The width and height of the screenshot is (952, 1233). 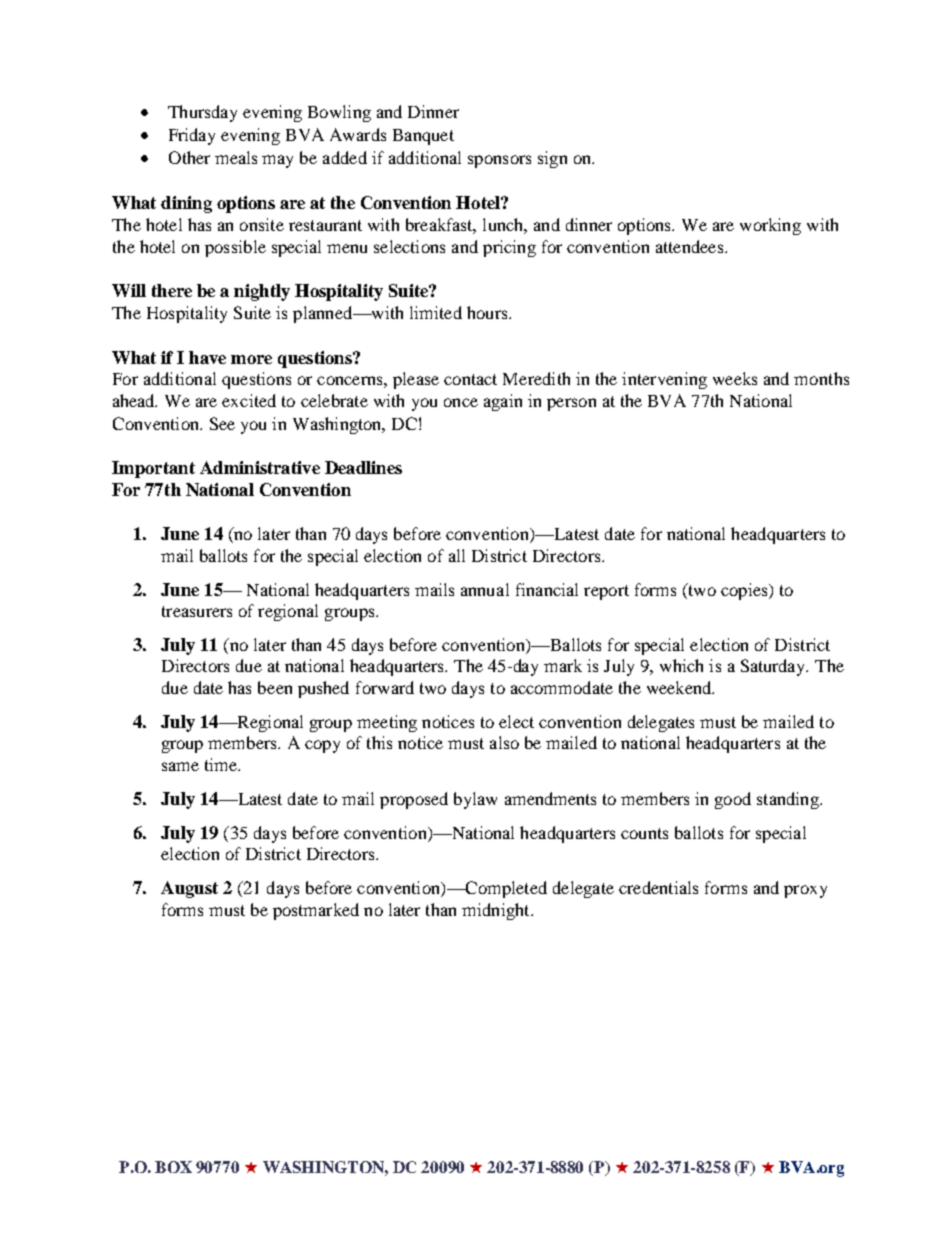 I want to click on time, so click(x=222, y=764).
